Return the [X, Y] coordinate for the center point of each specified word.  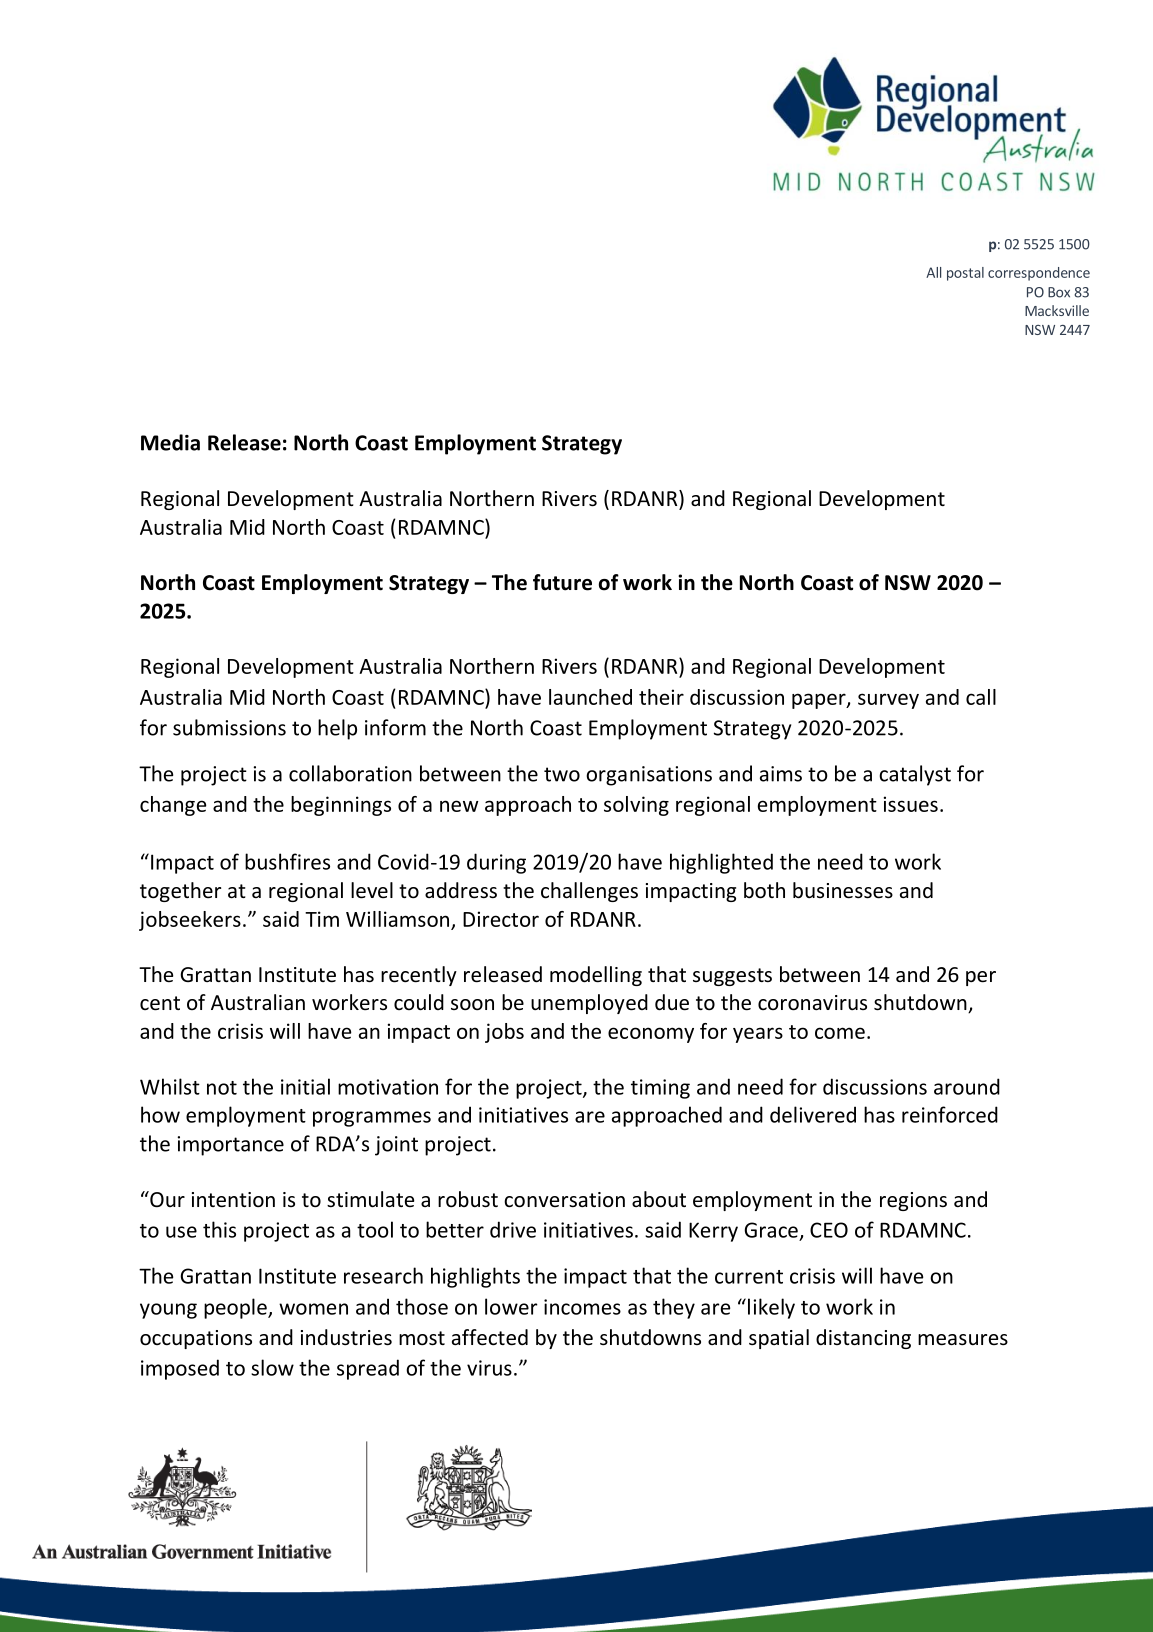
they [674, 1308]
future [562, 582]
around [967, 1086]
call [981, 697]
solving [636, 806]
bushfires [287, 861]
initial [305, 1086]
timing [660, 1089]
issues [911, 804]
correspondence [1039, 274]
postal [965, 274]
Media [170, 442]
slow [272, 1367]
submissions [229, 727]
